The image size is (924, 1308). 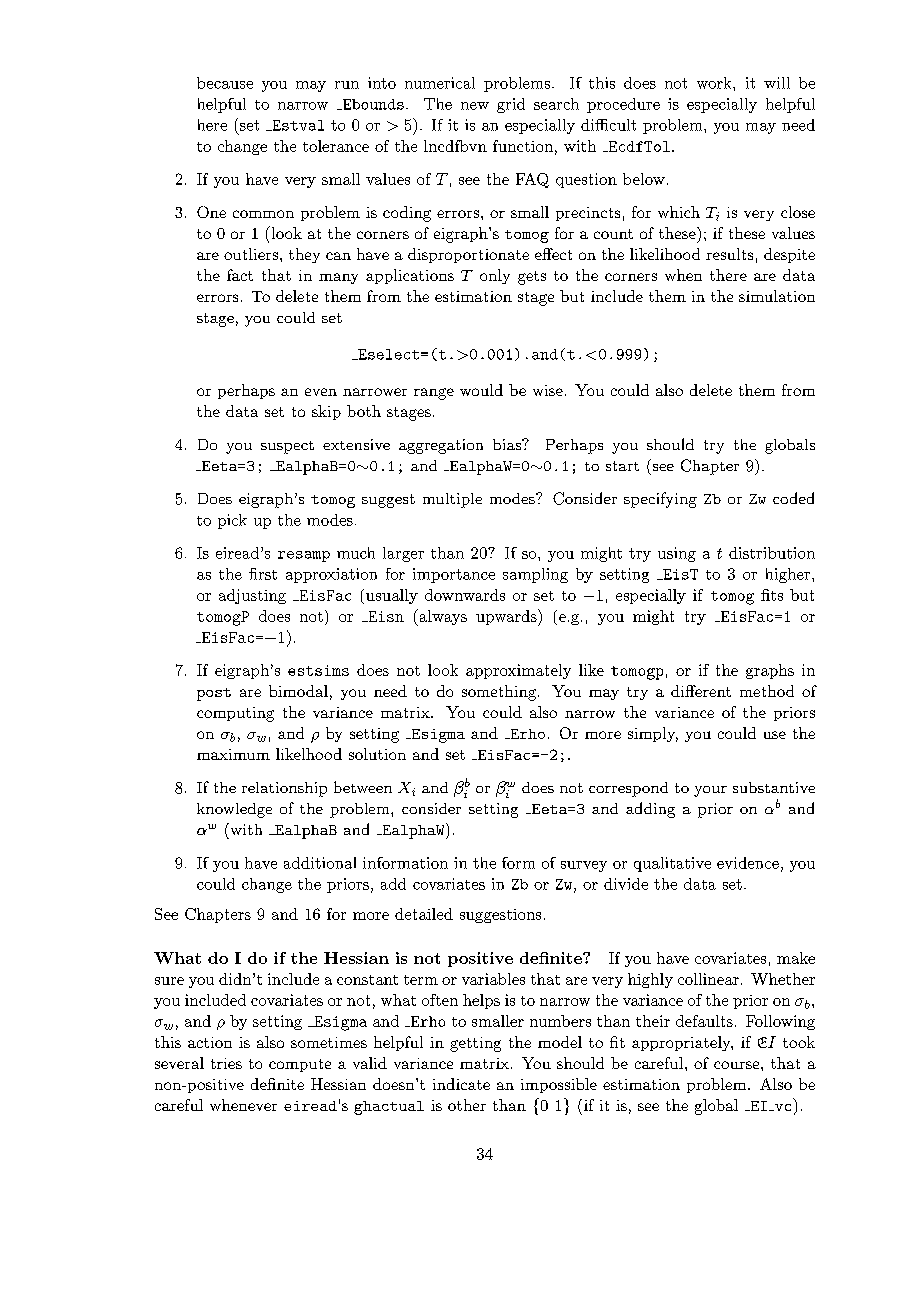 What do you see at coordinates (715, 83) in the screenshot?
I see `work` at bounding box center [715, 83].
